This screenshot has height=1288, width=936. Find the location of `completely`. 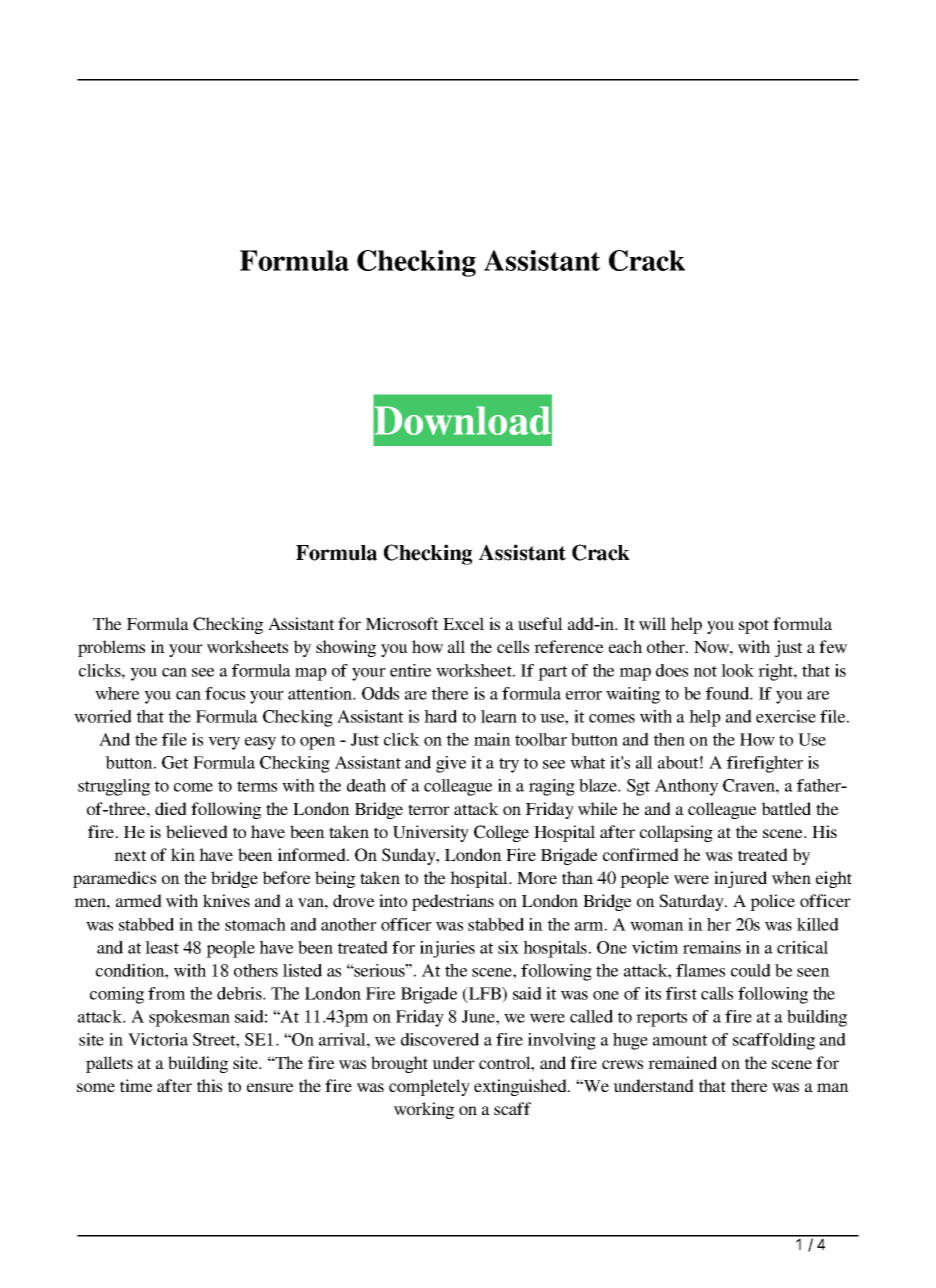

completely is located at coordinates (429, 1087).
